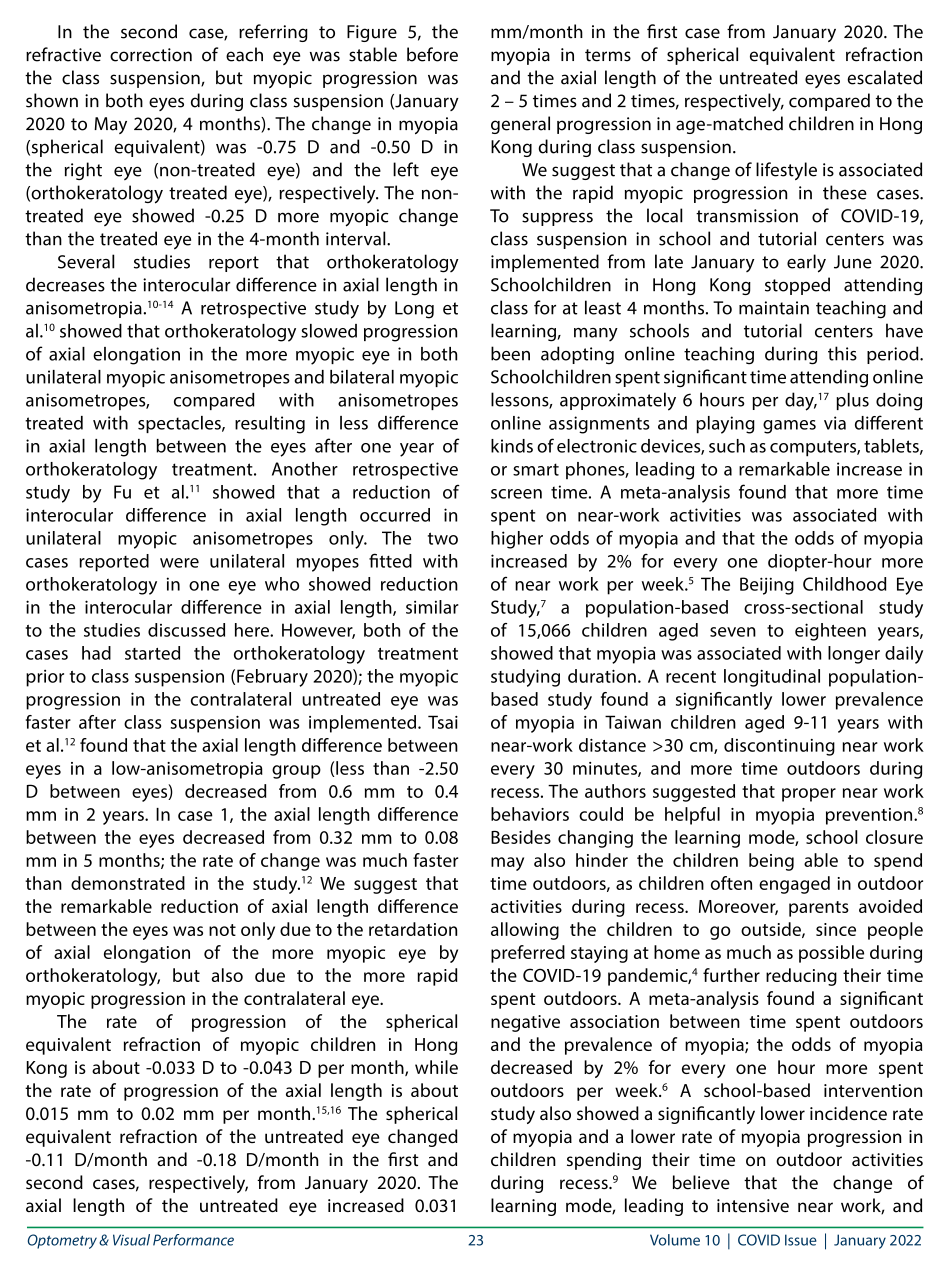 The image size is (952, 1270). I want to click on decreases, so click(65, 284).
